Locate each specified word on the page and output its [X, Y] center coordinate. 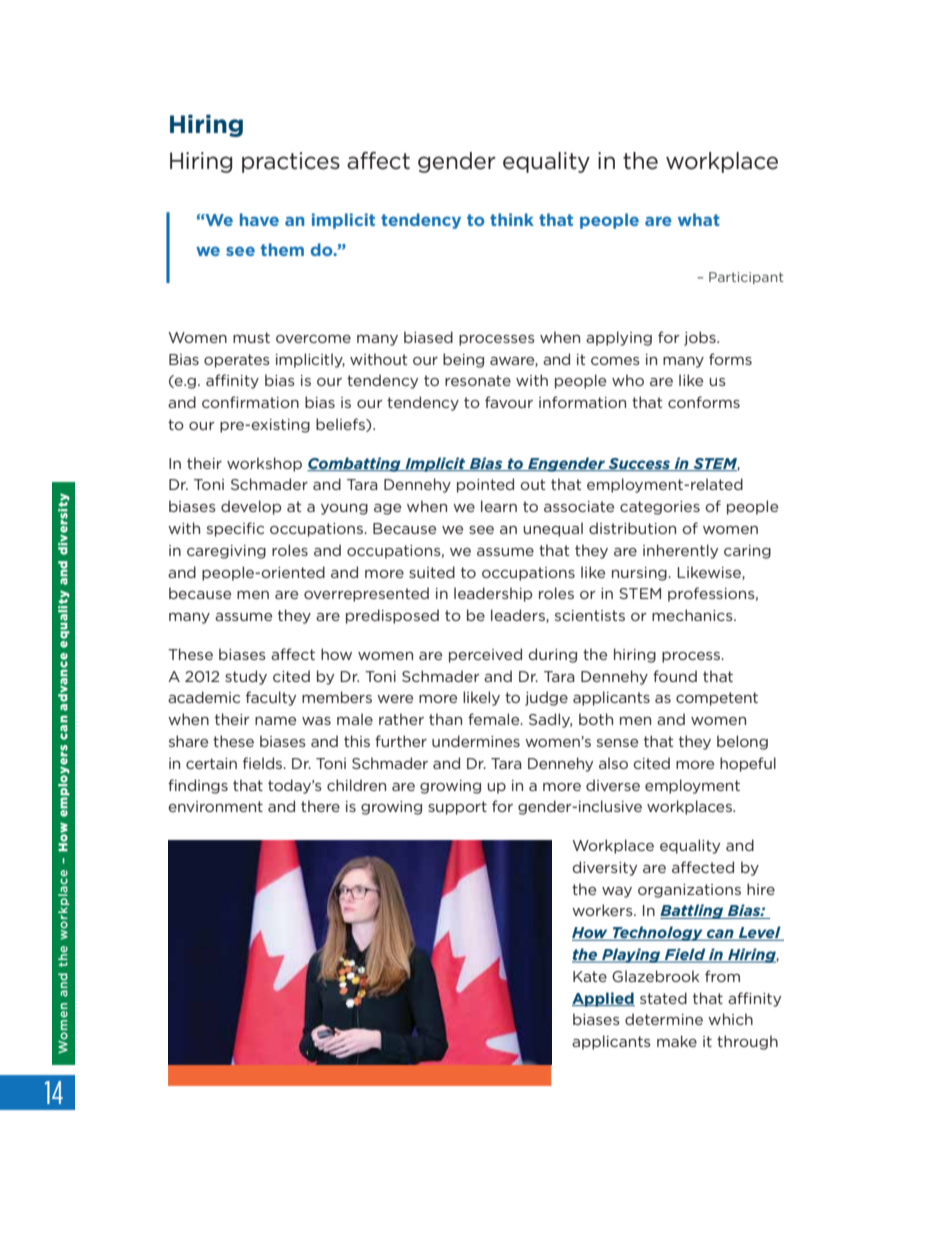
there [320, 806]
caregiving [226, 552]
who [628, 380]
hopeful [748, 764]
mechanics [693, 615]
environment [215, 806]
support [457, 808]
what [699, 219]
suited [432, 572]
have [259, 219]
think [512, 219]
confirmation [250, 402]
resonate [478, 380]
